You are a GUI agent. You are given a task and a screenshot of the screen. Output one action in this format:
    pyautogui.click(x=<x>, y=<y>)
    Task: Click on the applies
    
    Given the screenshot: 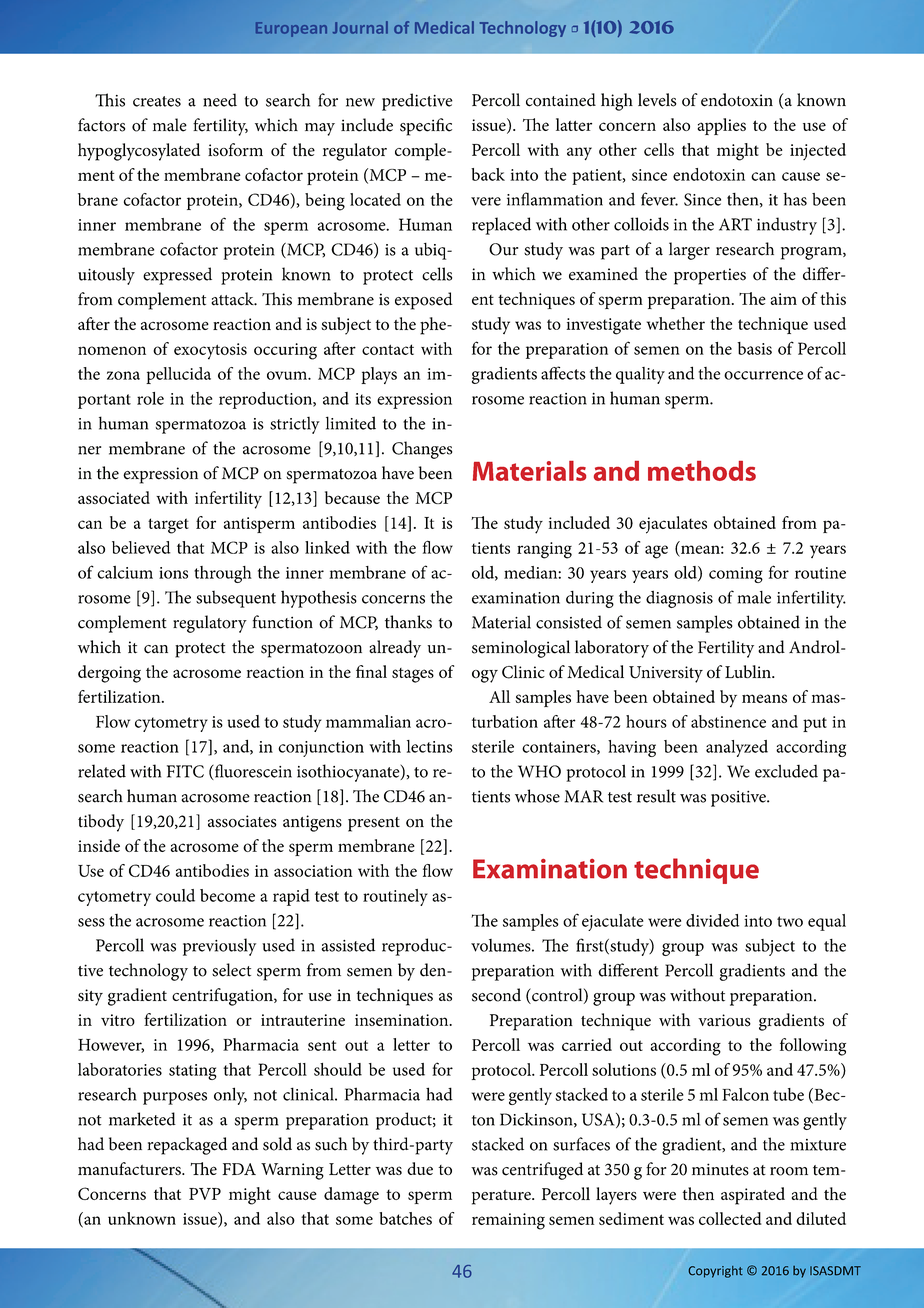 What is the action you would take?
    pyautogui.click(x=721, y=126)
